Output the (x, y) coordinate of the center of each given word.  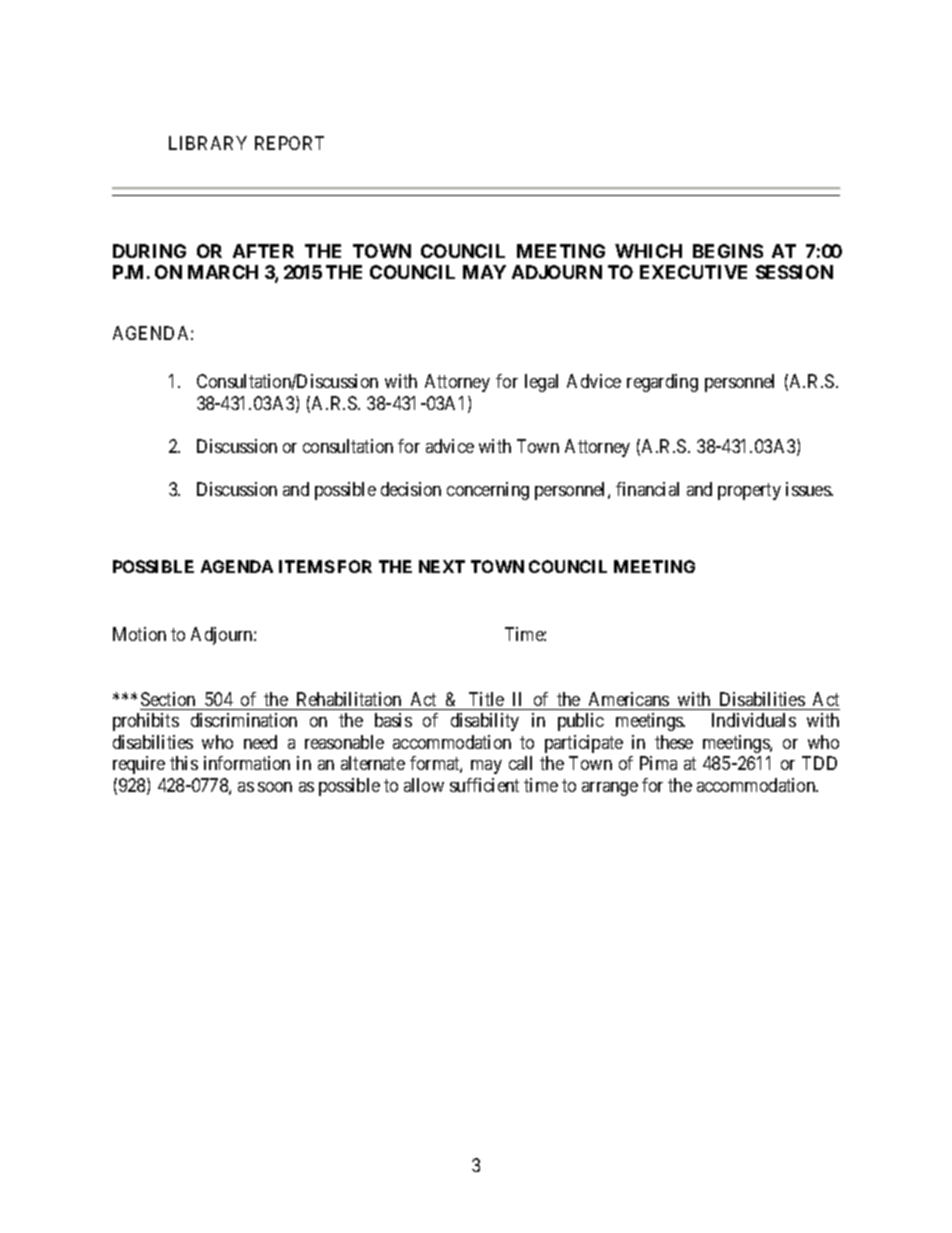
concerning (488, 491)
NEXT (442, 566)
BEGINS (728, 251)
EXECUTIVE (693, 272)
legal (541, 383)
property (749, 491)
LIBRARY (208, 143)
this (184, 763)
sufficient (484, 785)
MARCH (223, 272)
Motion (139, 634)
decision (411, 489)
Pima (658, 763)
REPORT (289, 143)
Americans (629, 699)
